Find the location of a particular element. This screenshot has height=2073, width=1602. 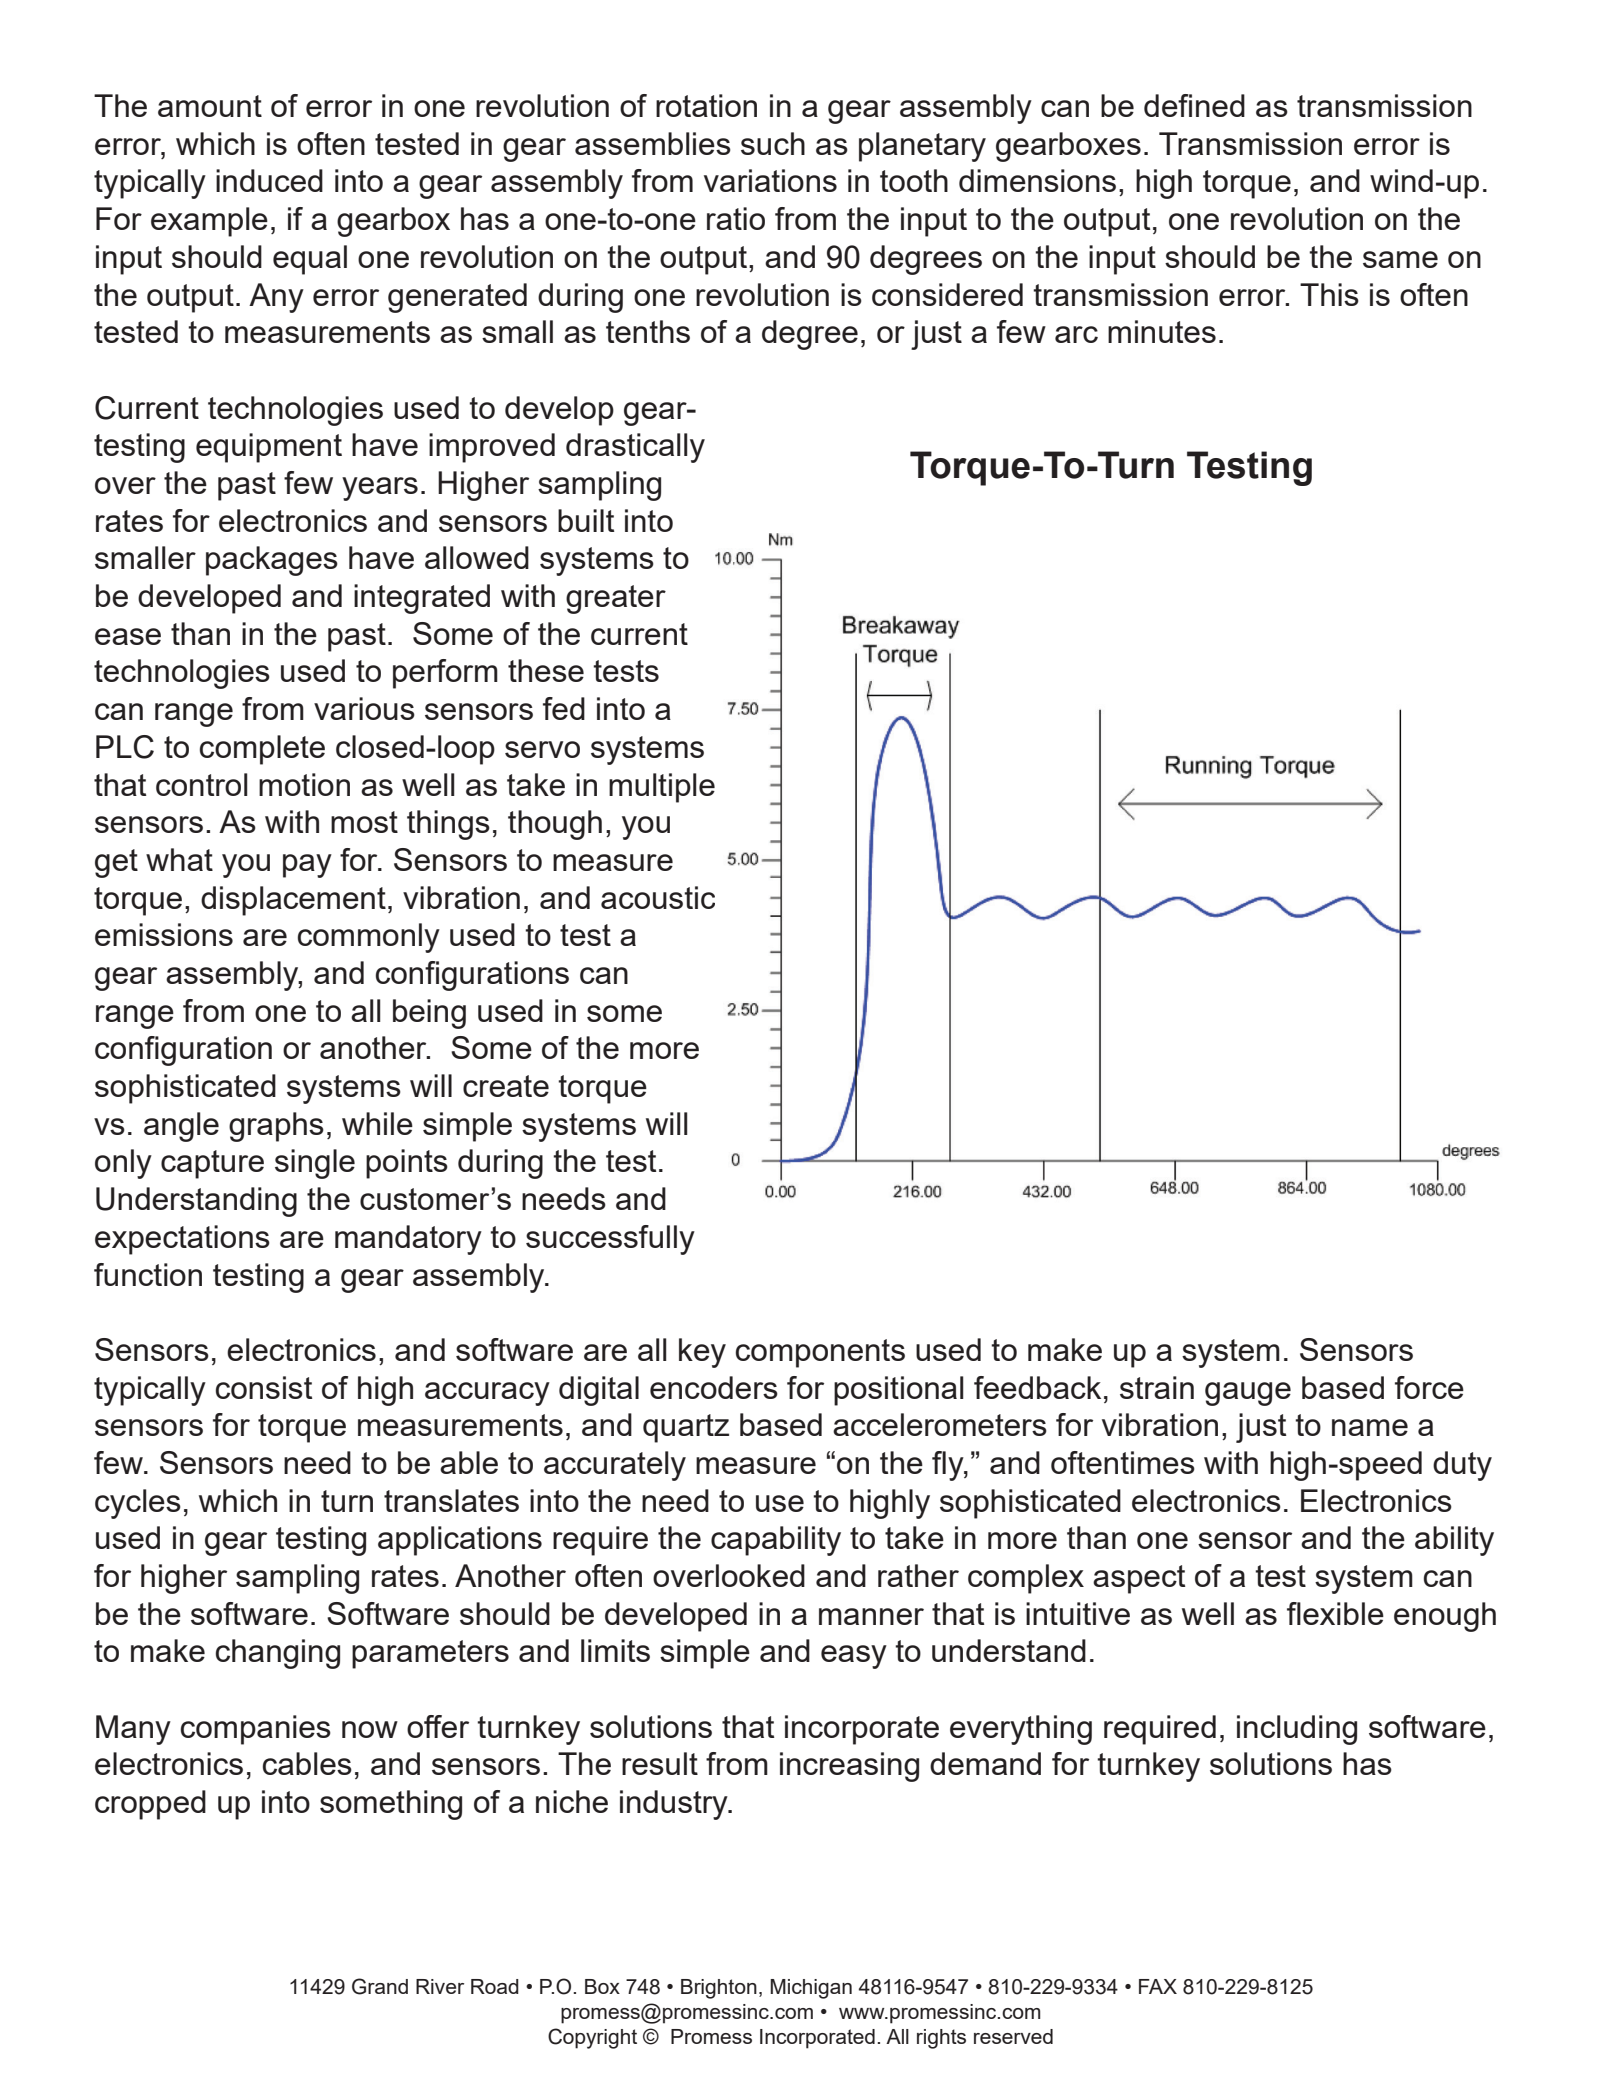

greater is located at coordinates (616, 599).
